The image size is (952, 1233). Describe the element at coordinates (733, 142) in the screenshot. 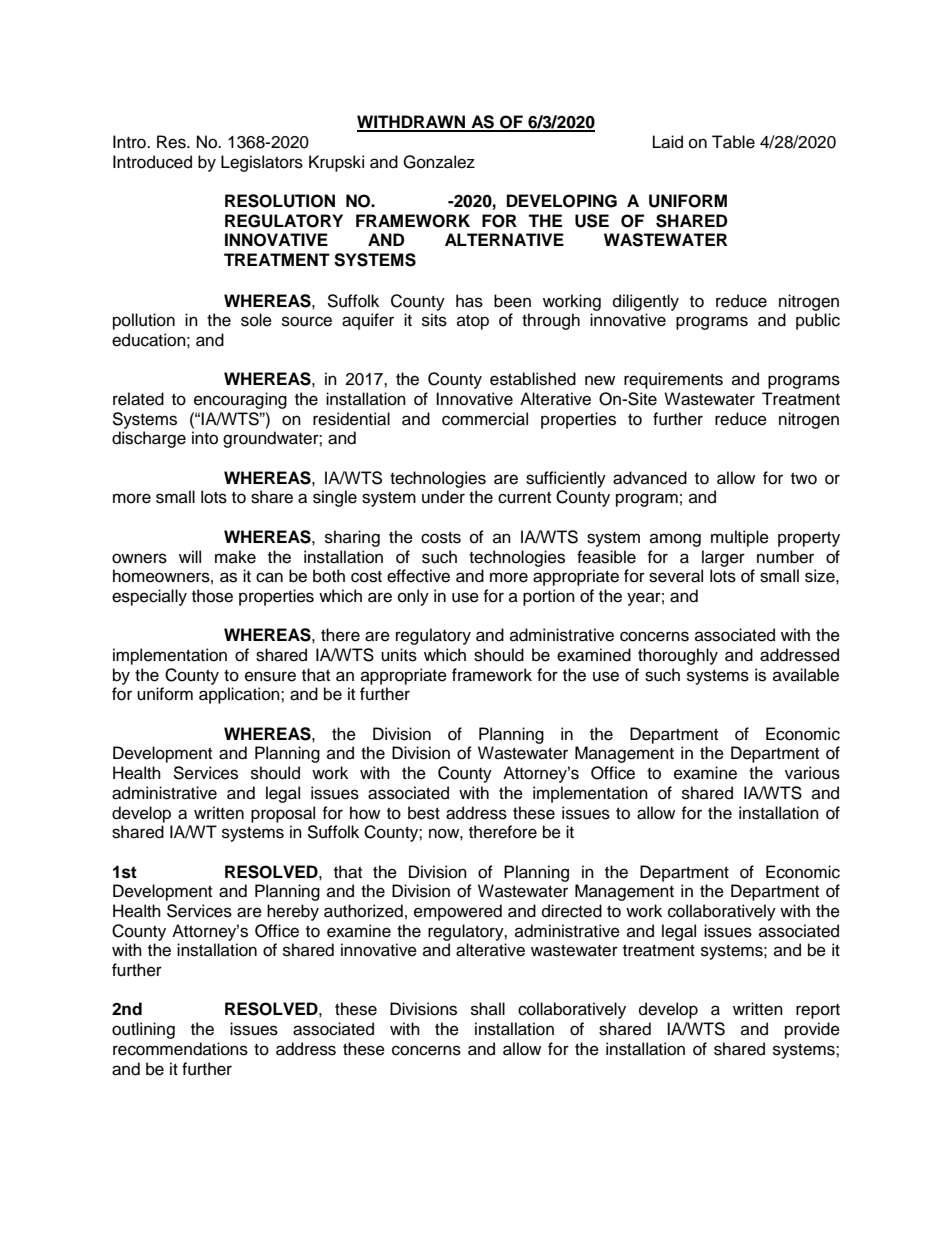

I see `Table` at that location.
